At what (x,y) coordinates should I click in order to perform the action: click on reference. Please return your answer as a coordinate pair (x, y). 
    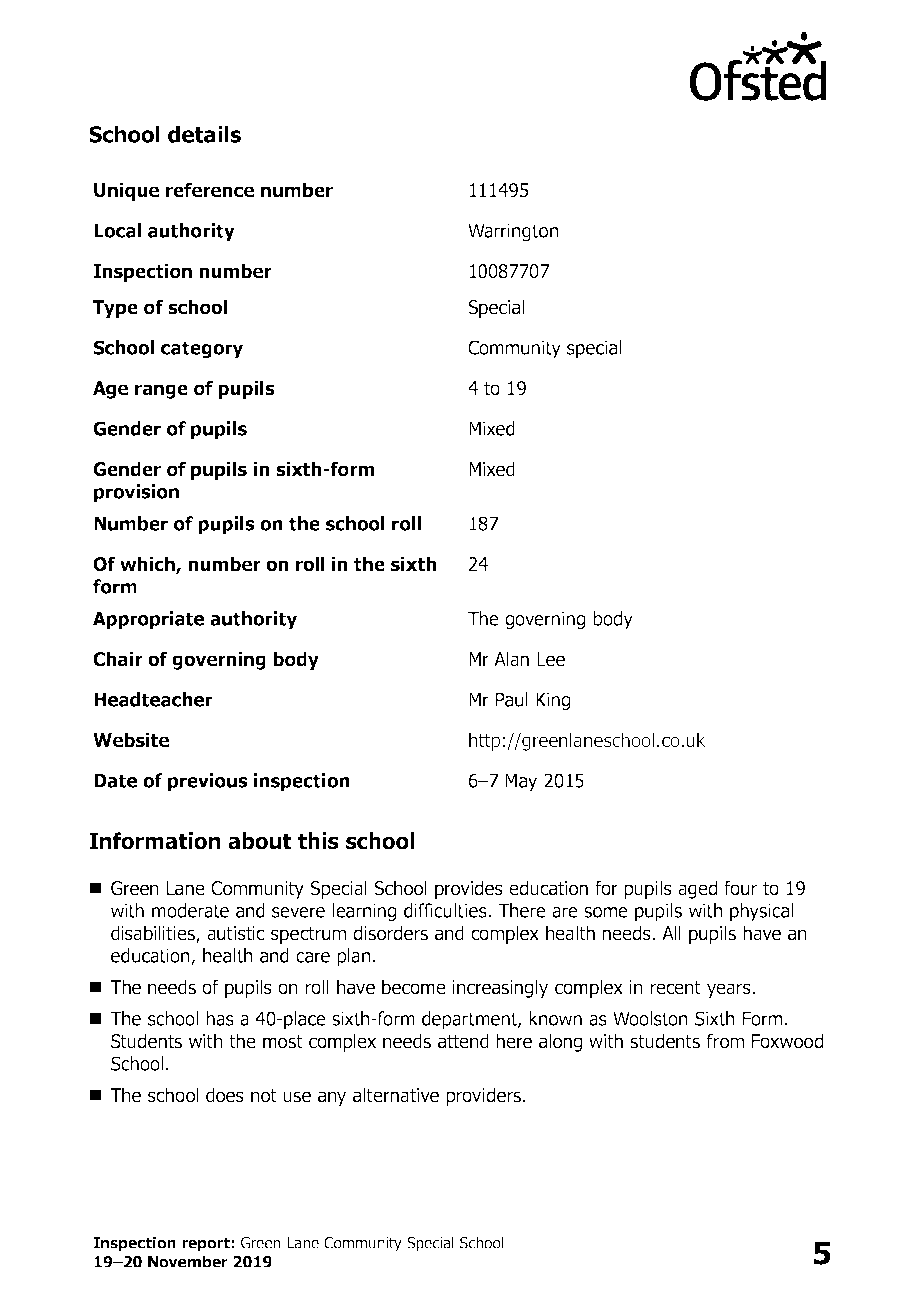
    Looking at the image, I should click on (210, 190).
